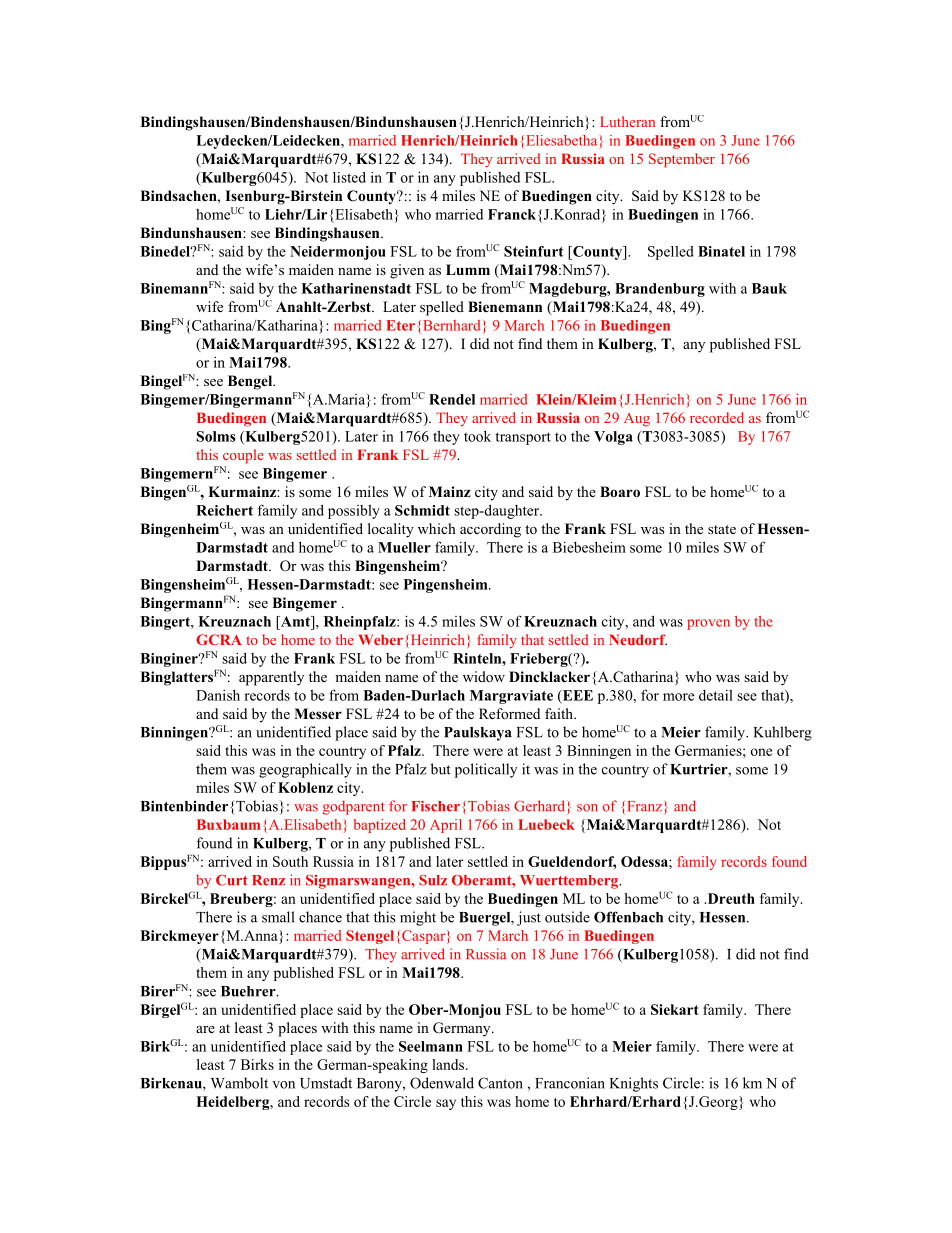 Image resolution: width=952 pixels, height=1233 pixels. What do you see at coordinates (627, 121) in the document?
I see `Lutheran` at bounding box center [627, 121].
